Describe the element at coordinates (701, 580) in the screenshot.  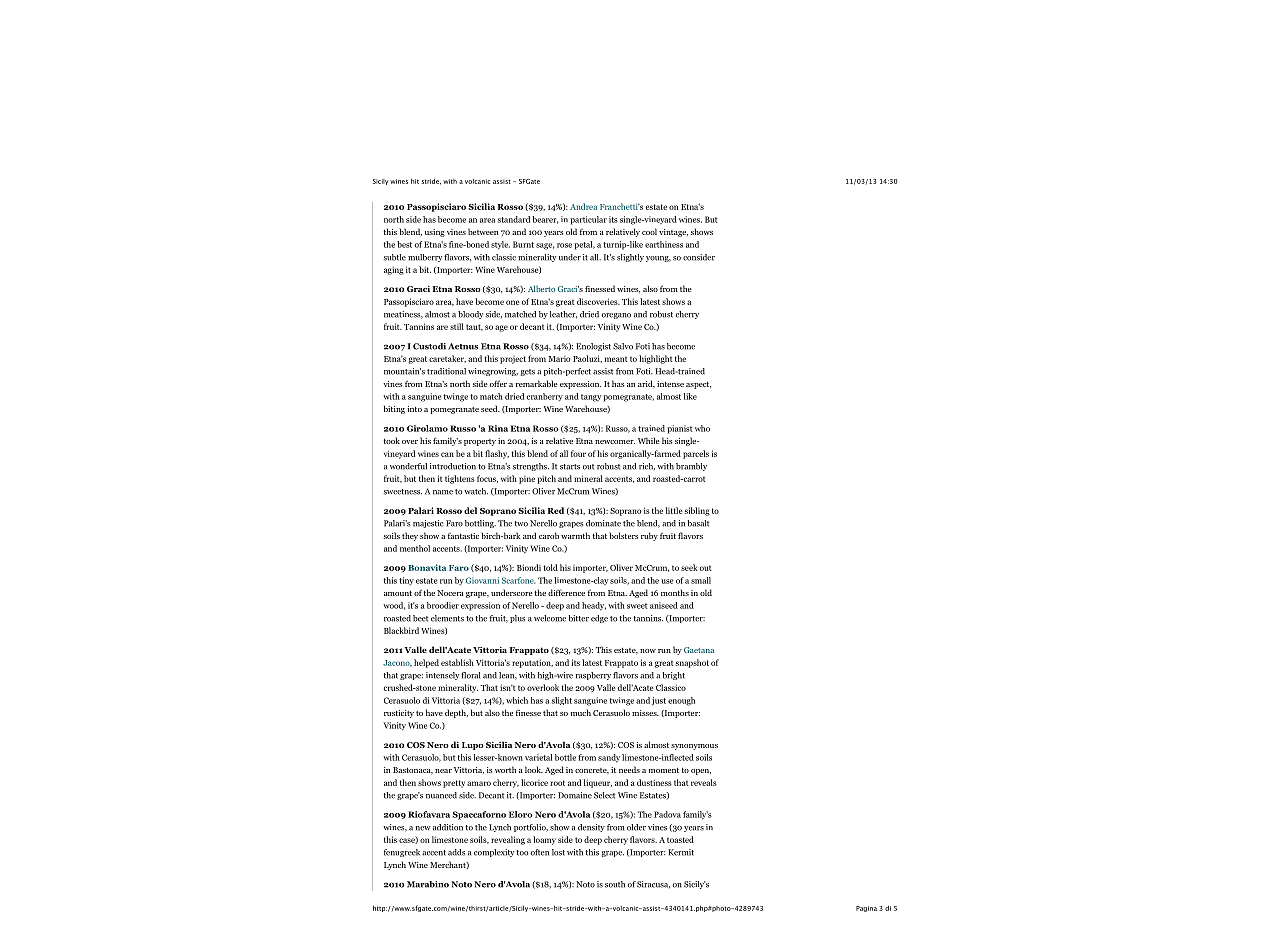
I see `small` at that location.
